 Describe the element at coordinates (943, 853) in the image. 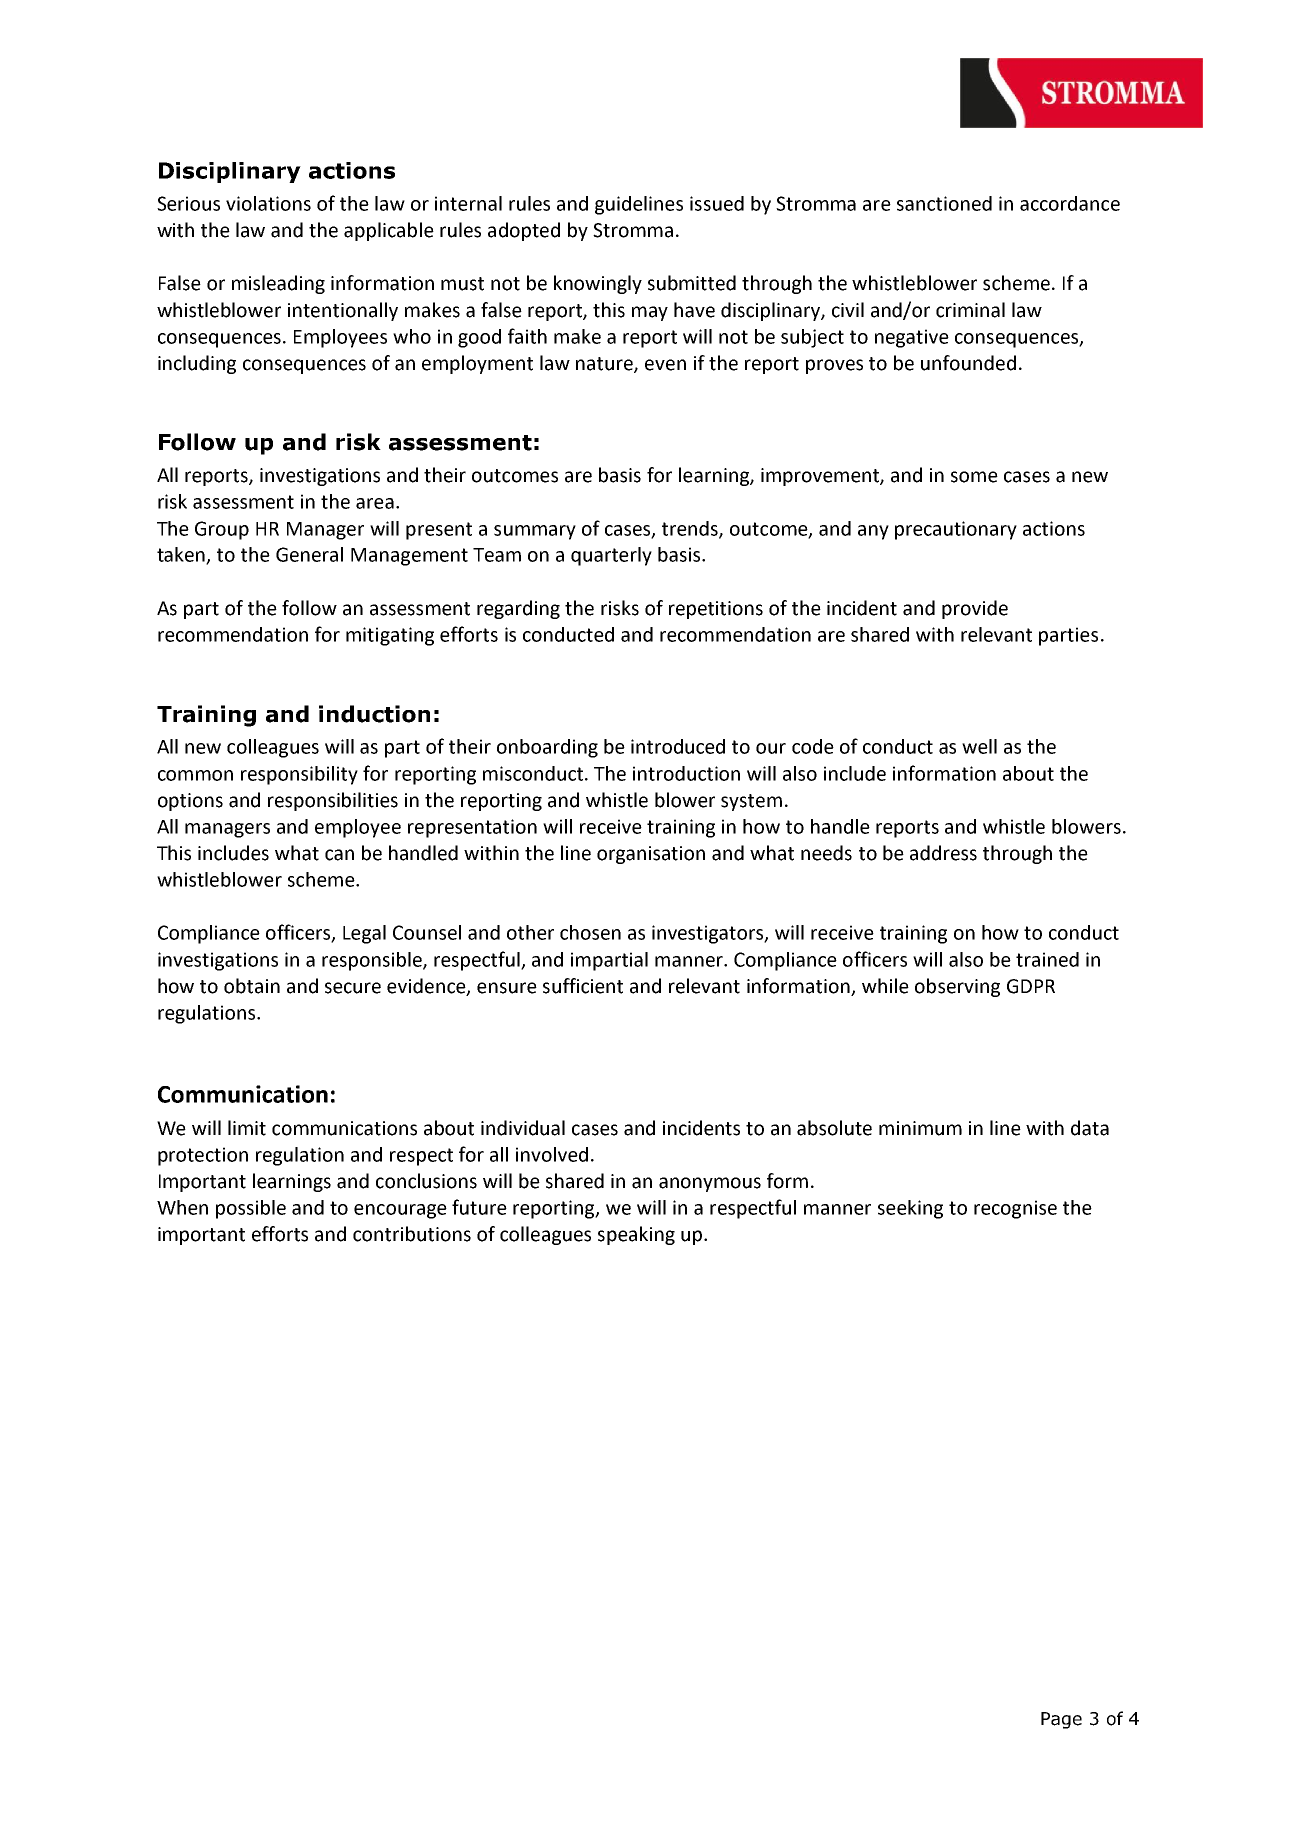

I see `address` at that location.
